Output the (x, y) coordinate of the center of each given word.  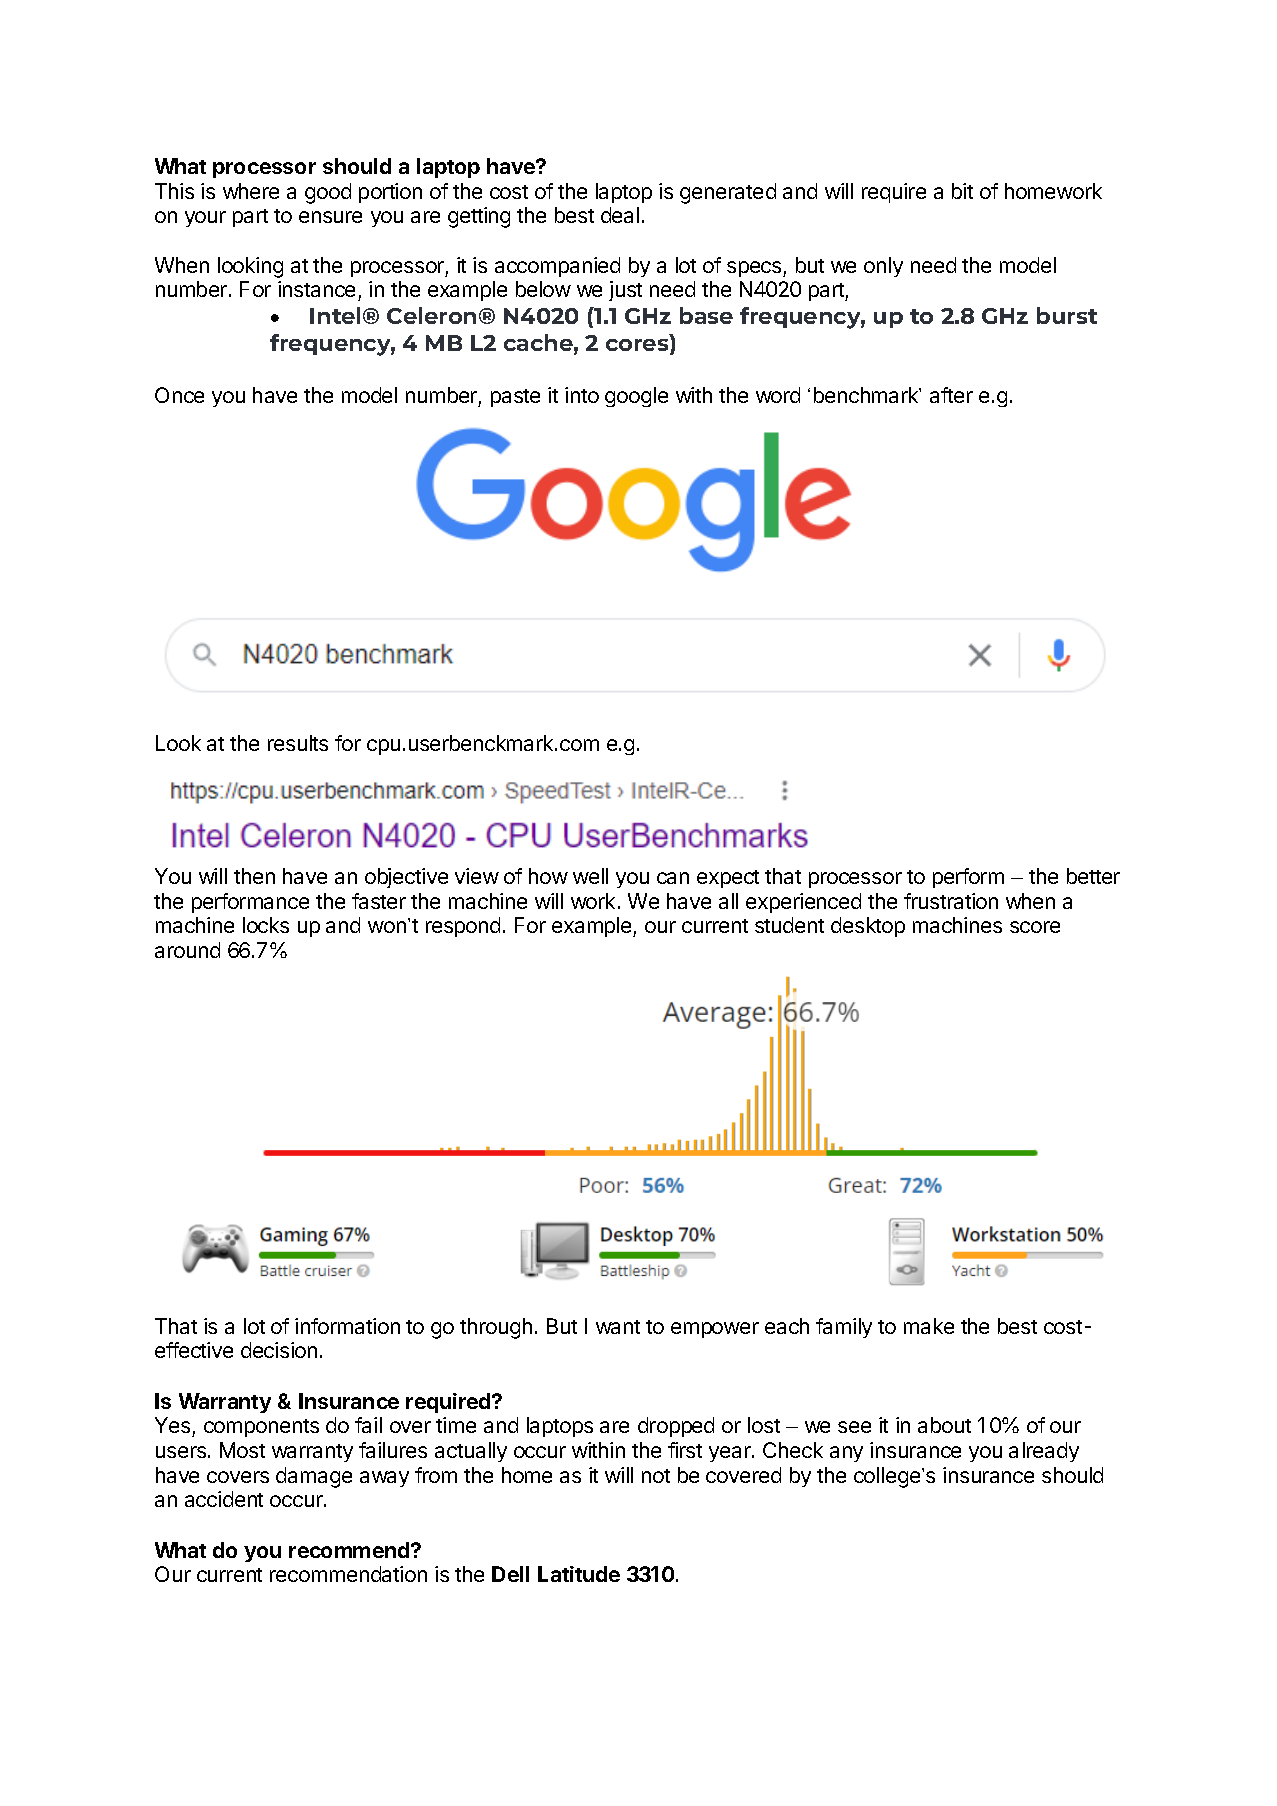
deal (620, 215)
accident (224, 1499)
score (1035, 927)
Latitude (579, 1574)
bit (962, 191)
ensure (330, 217)
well (590, 876)
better (1093, 876)
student (789, 925)
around (187, 950)
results (298, 743)
